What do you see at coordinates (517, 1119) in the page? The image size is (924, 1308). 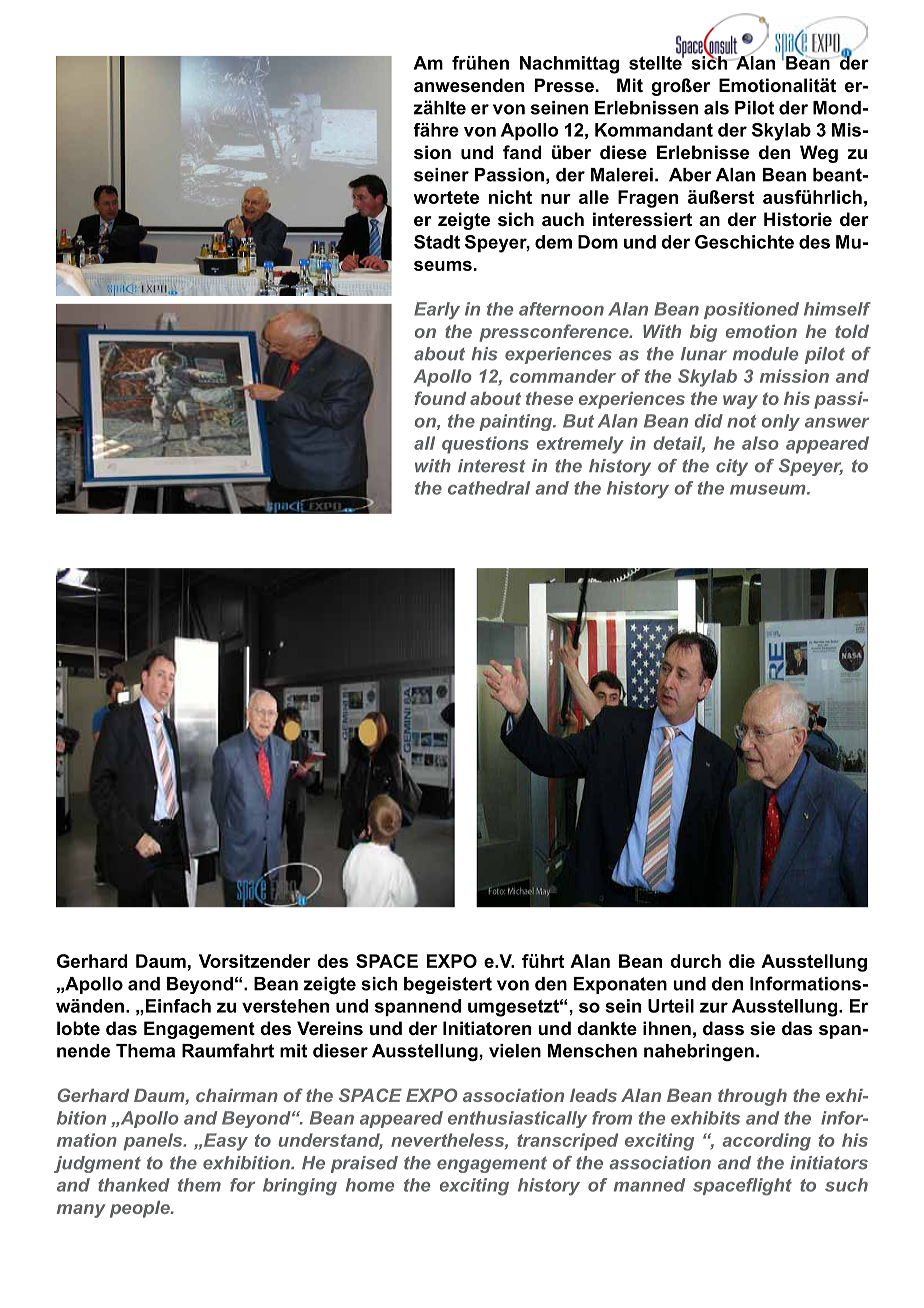 I see `enthusiastically` at bounding box center [517, 1119].
